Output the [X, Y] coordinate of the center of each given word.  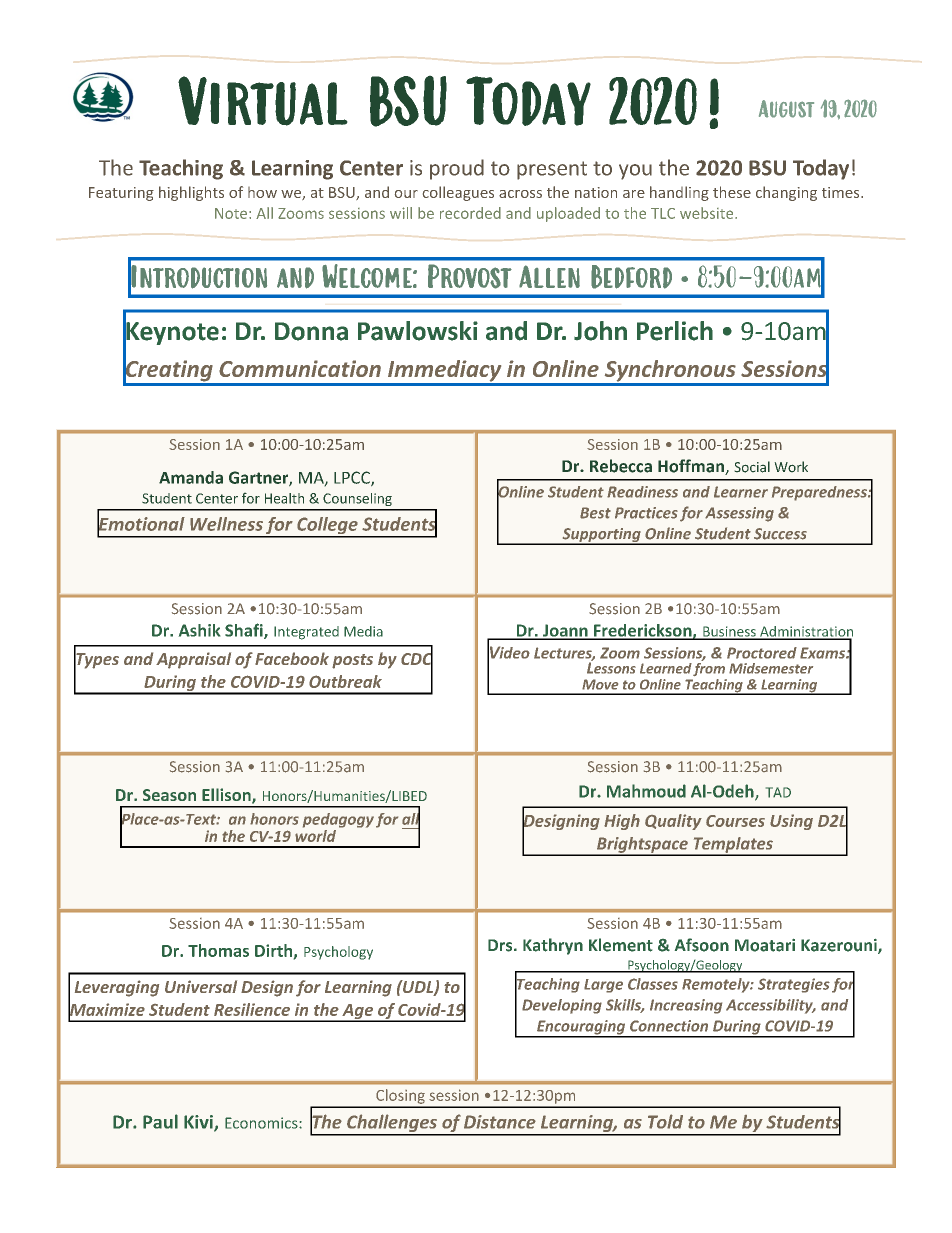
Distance [500, 1122]
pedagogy [338, 820]
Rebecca [621, 466]
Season [169, 795]
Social [752, 467]
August [786, 109]
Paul [160, 1121]
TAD [778, 792]
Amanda [191, 477]
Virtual [263, 101]
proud [457, 169]
